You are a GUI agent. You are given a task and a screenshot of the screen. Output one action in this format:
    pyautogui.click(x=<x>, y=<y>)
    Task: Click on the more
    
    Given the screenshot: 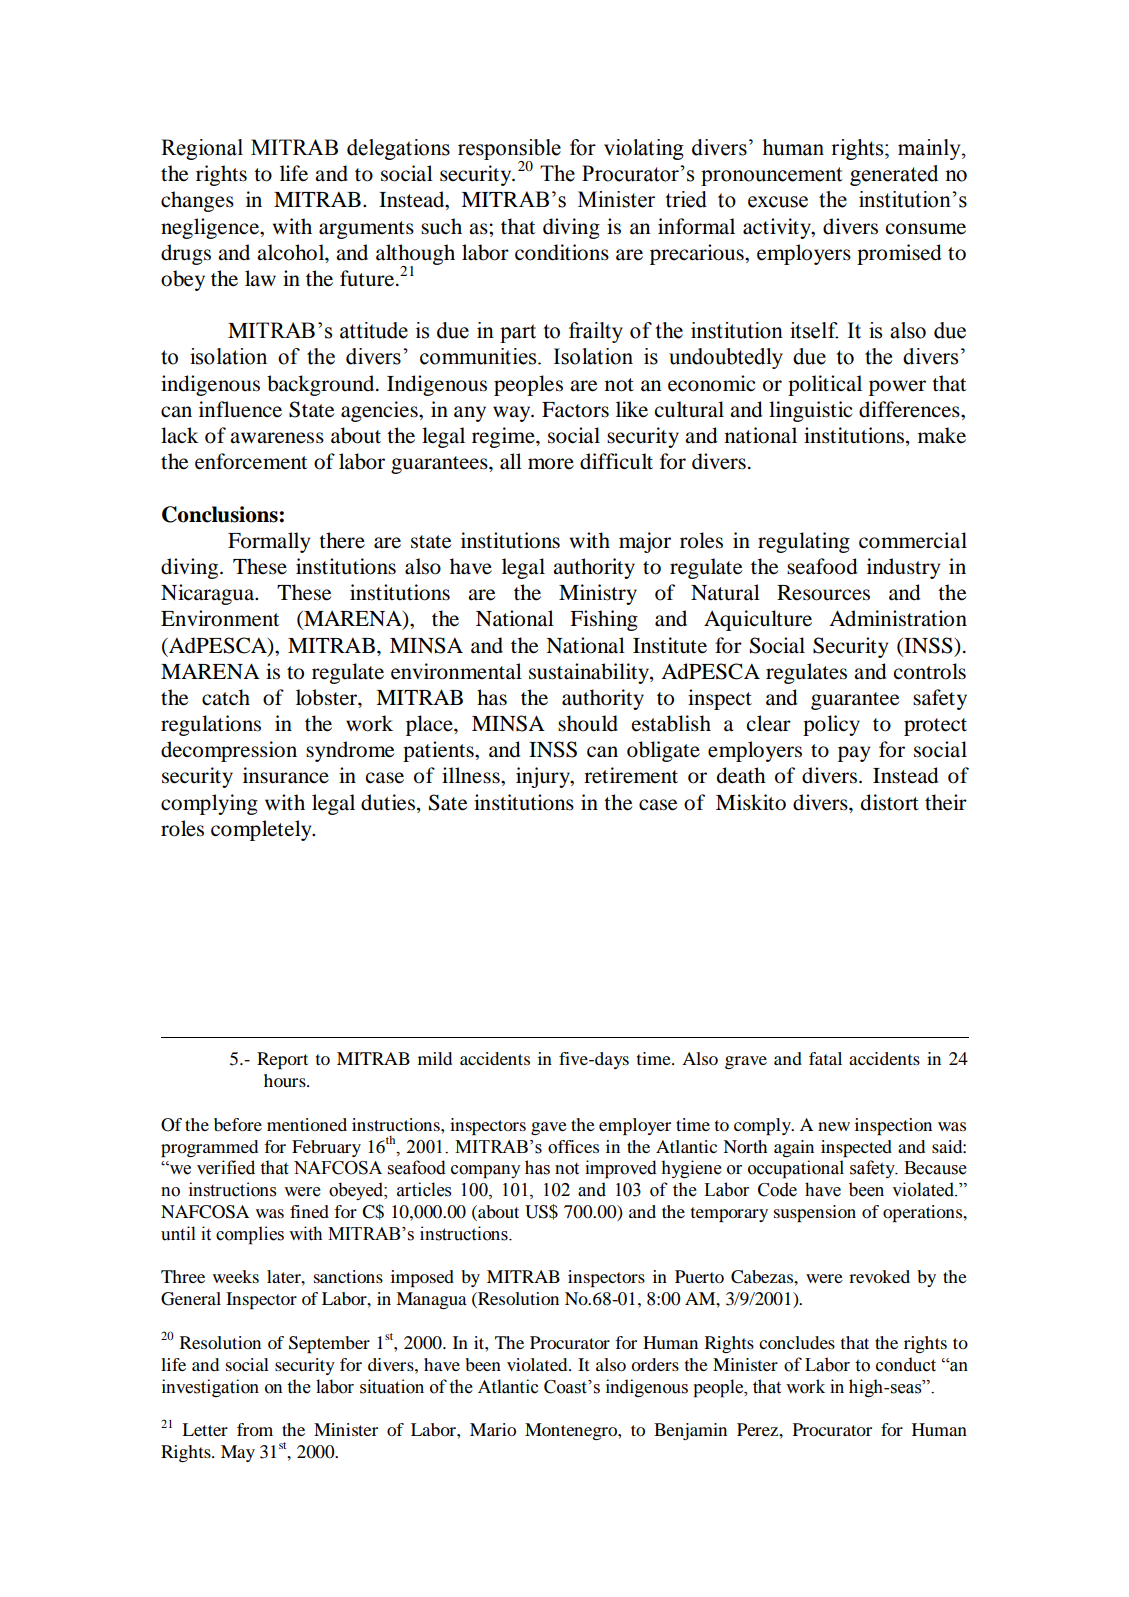 What is the action you would take?
    pyautogui.click(x=551, y=464)
